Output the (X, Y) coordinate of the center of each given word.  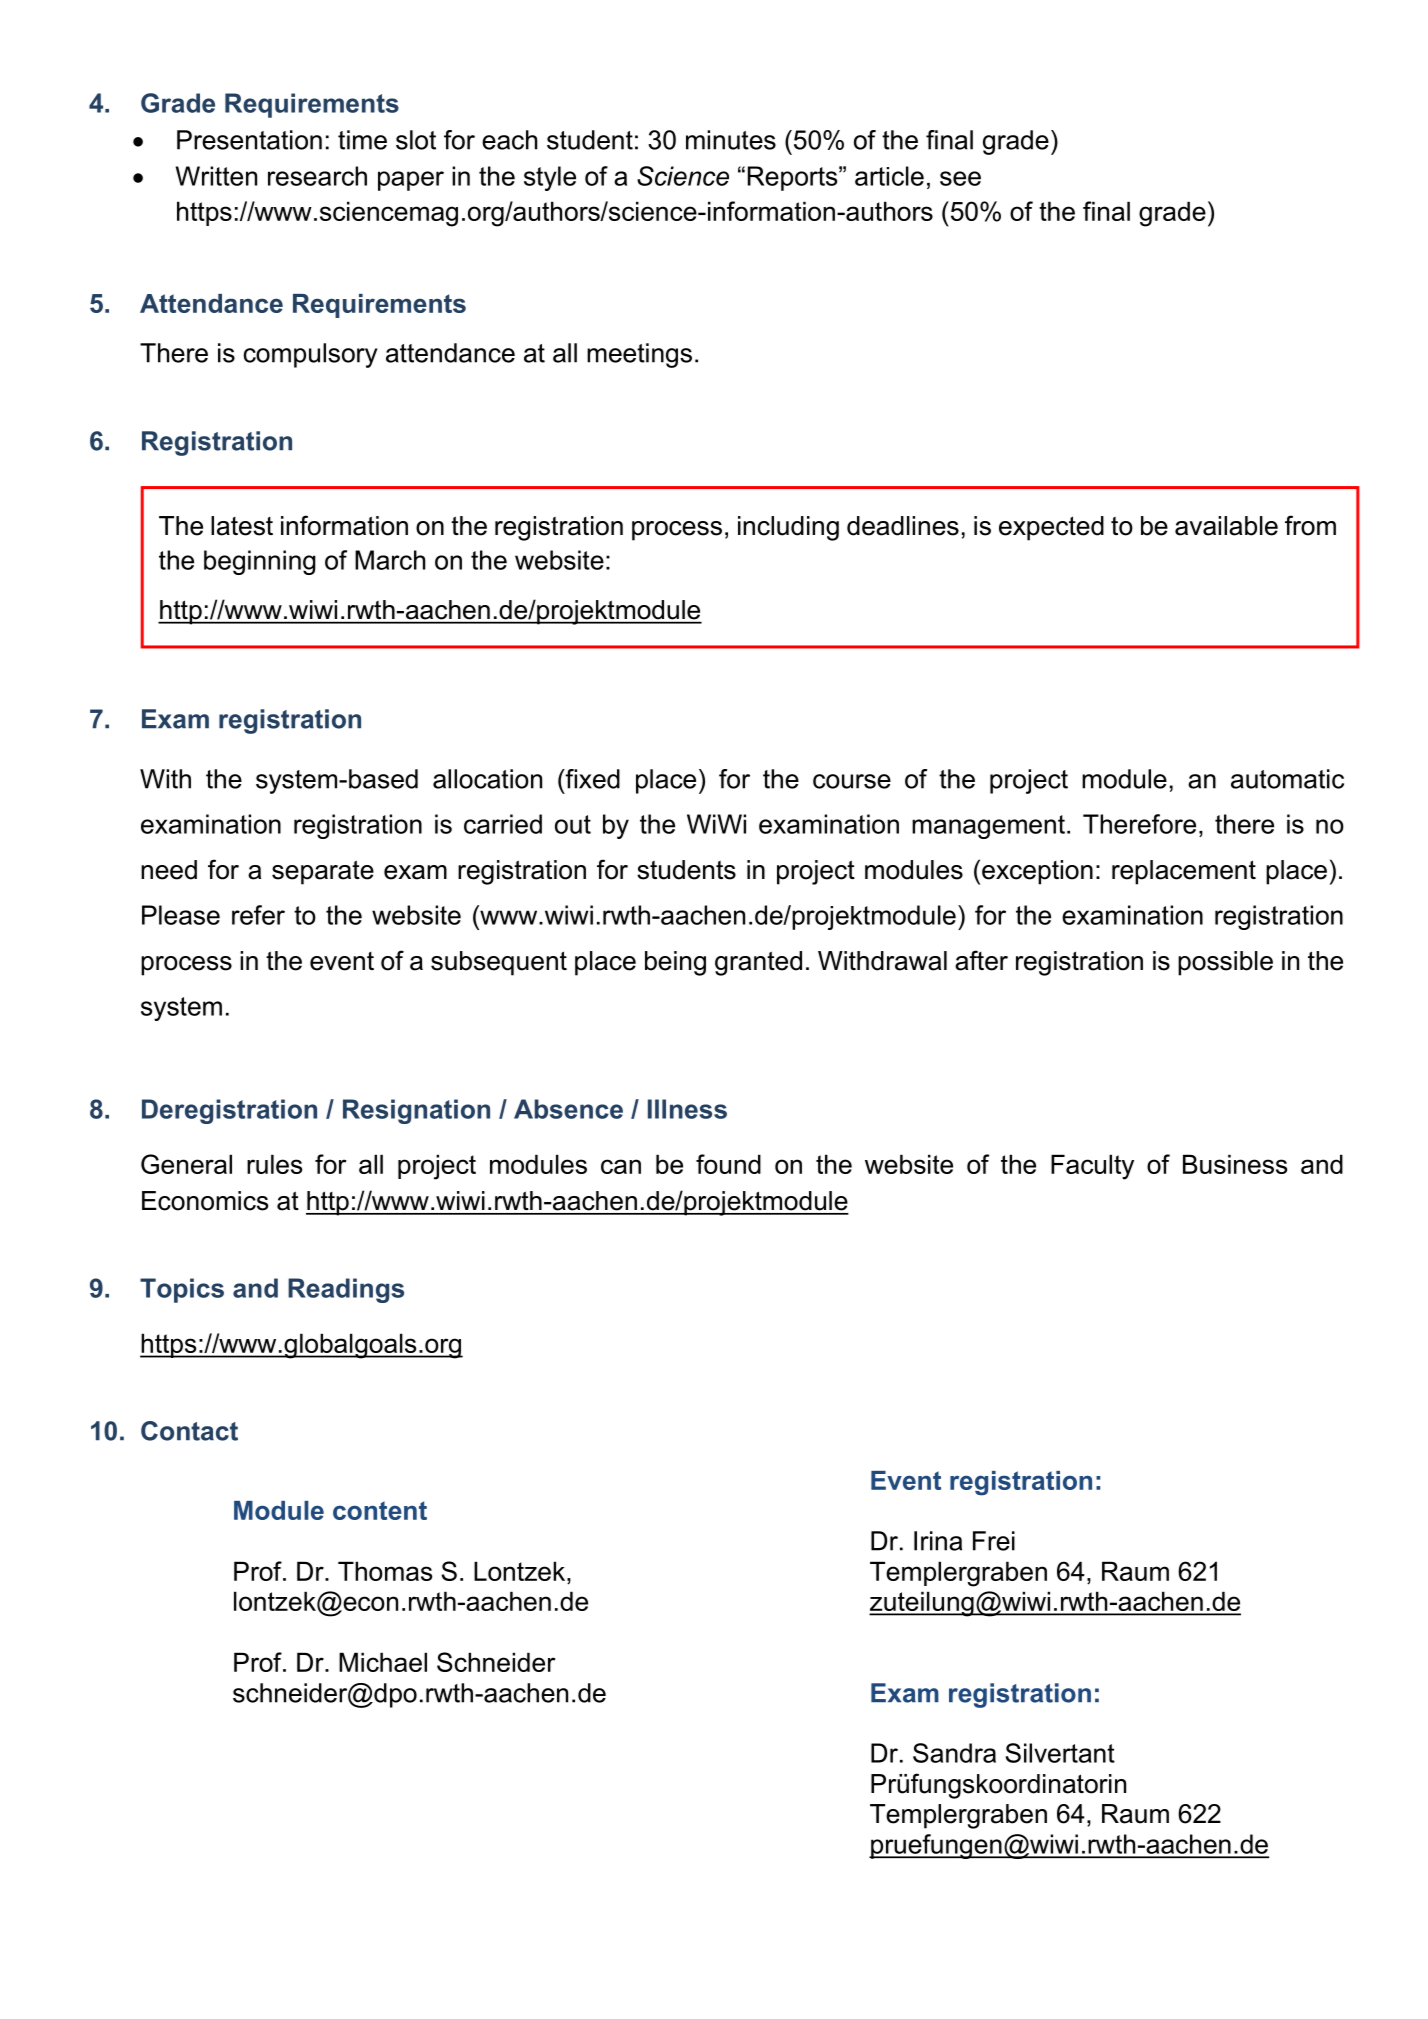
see (960, 178)
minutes (731, 140)
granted (758, 963)
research (317, 176)
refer (258, 915)
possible (1225, 963)
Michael (383, 1662)
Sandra (954, 1753)
